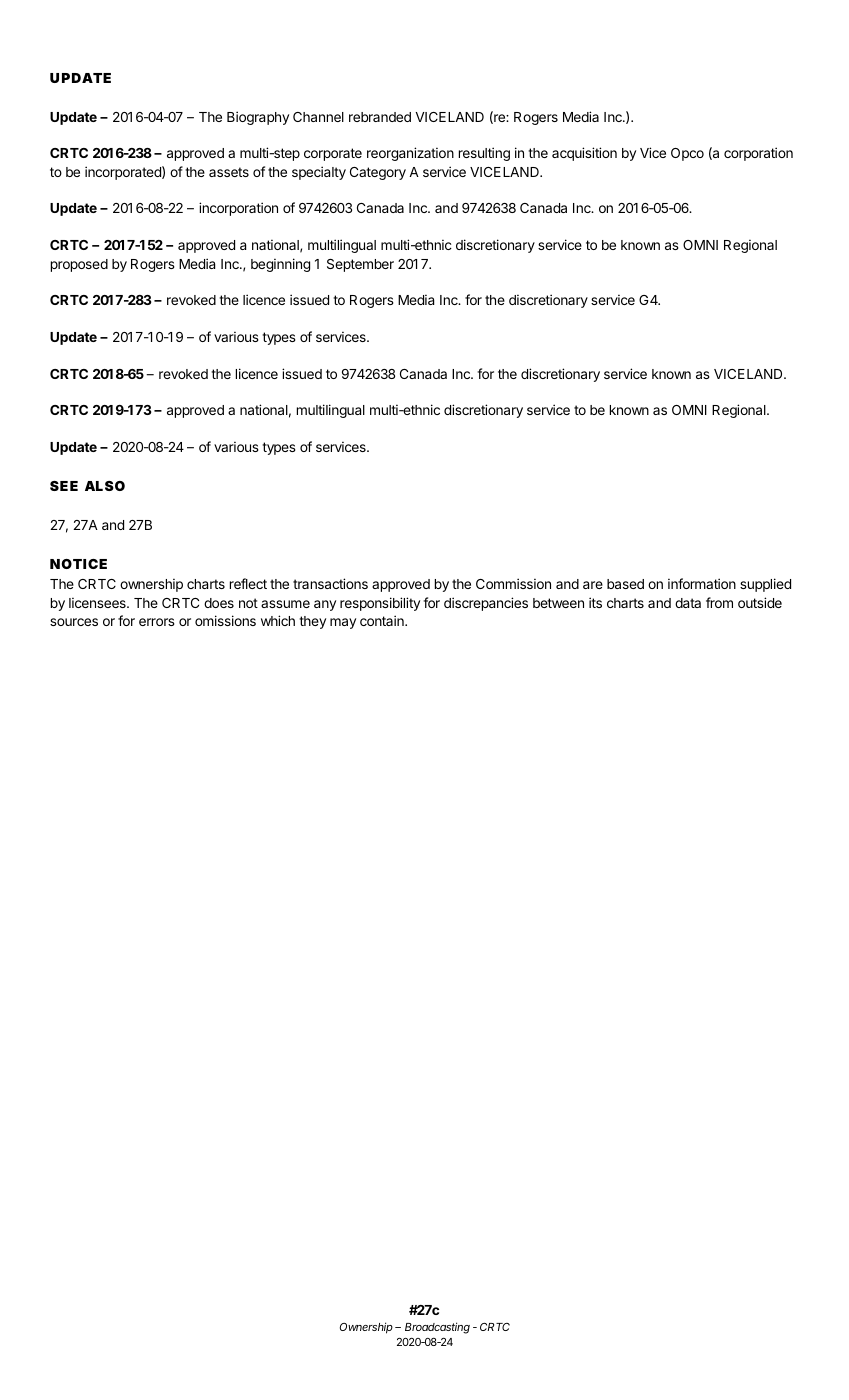 This image has height=1400, width=849. Describe the element at coordinates (74, 622) in the image. I see `sources` at that location.
